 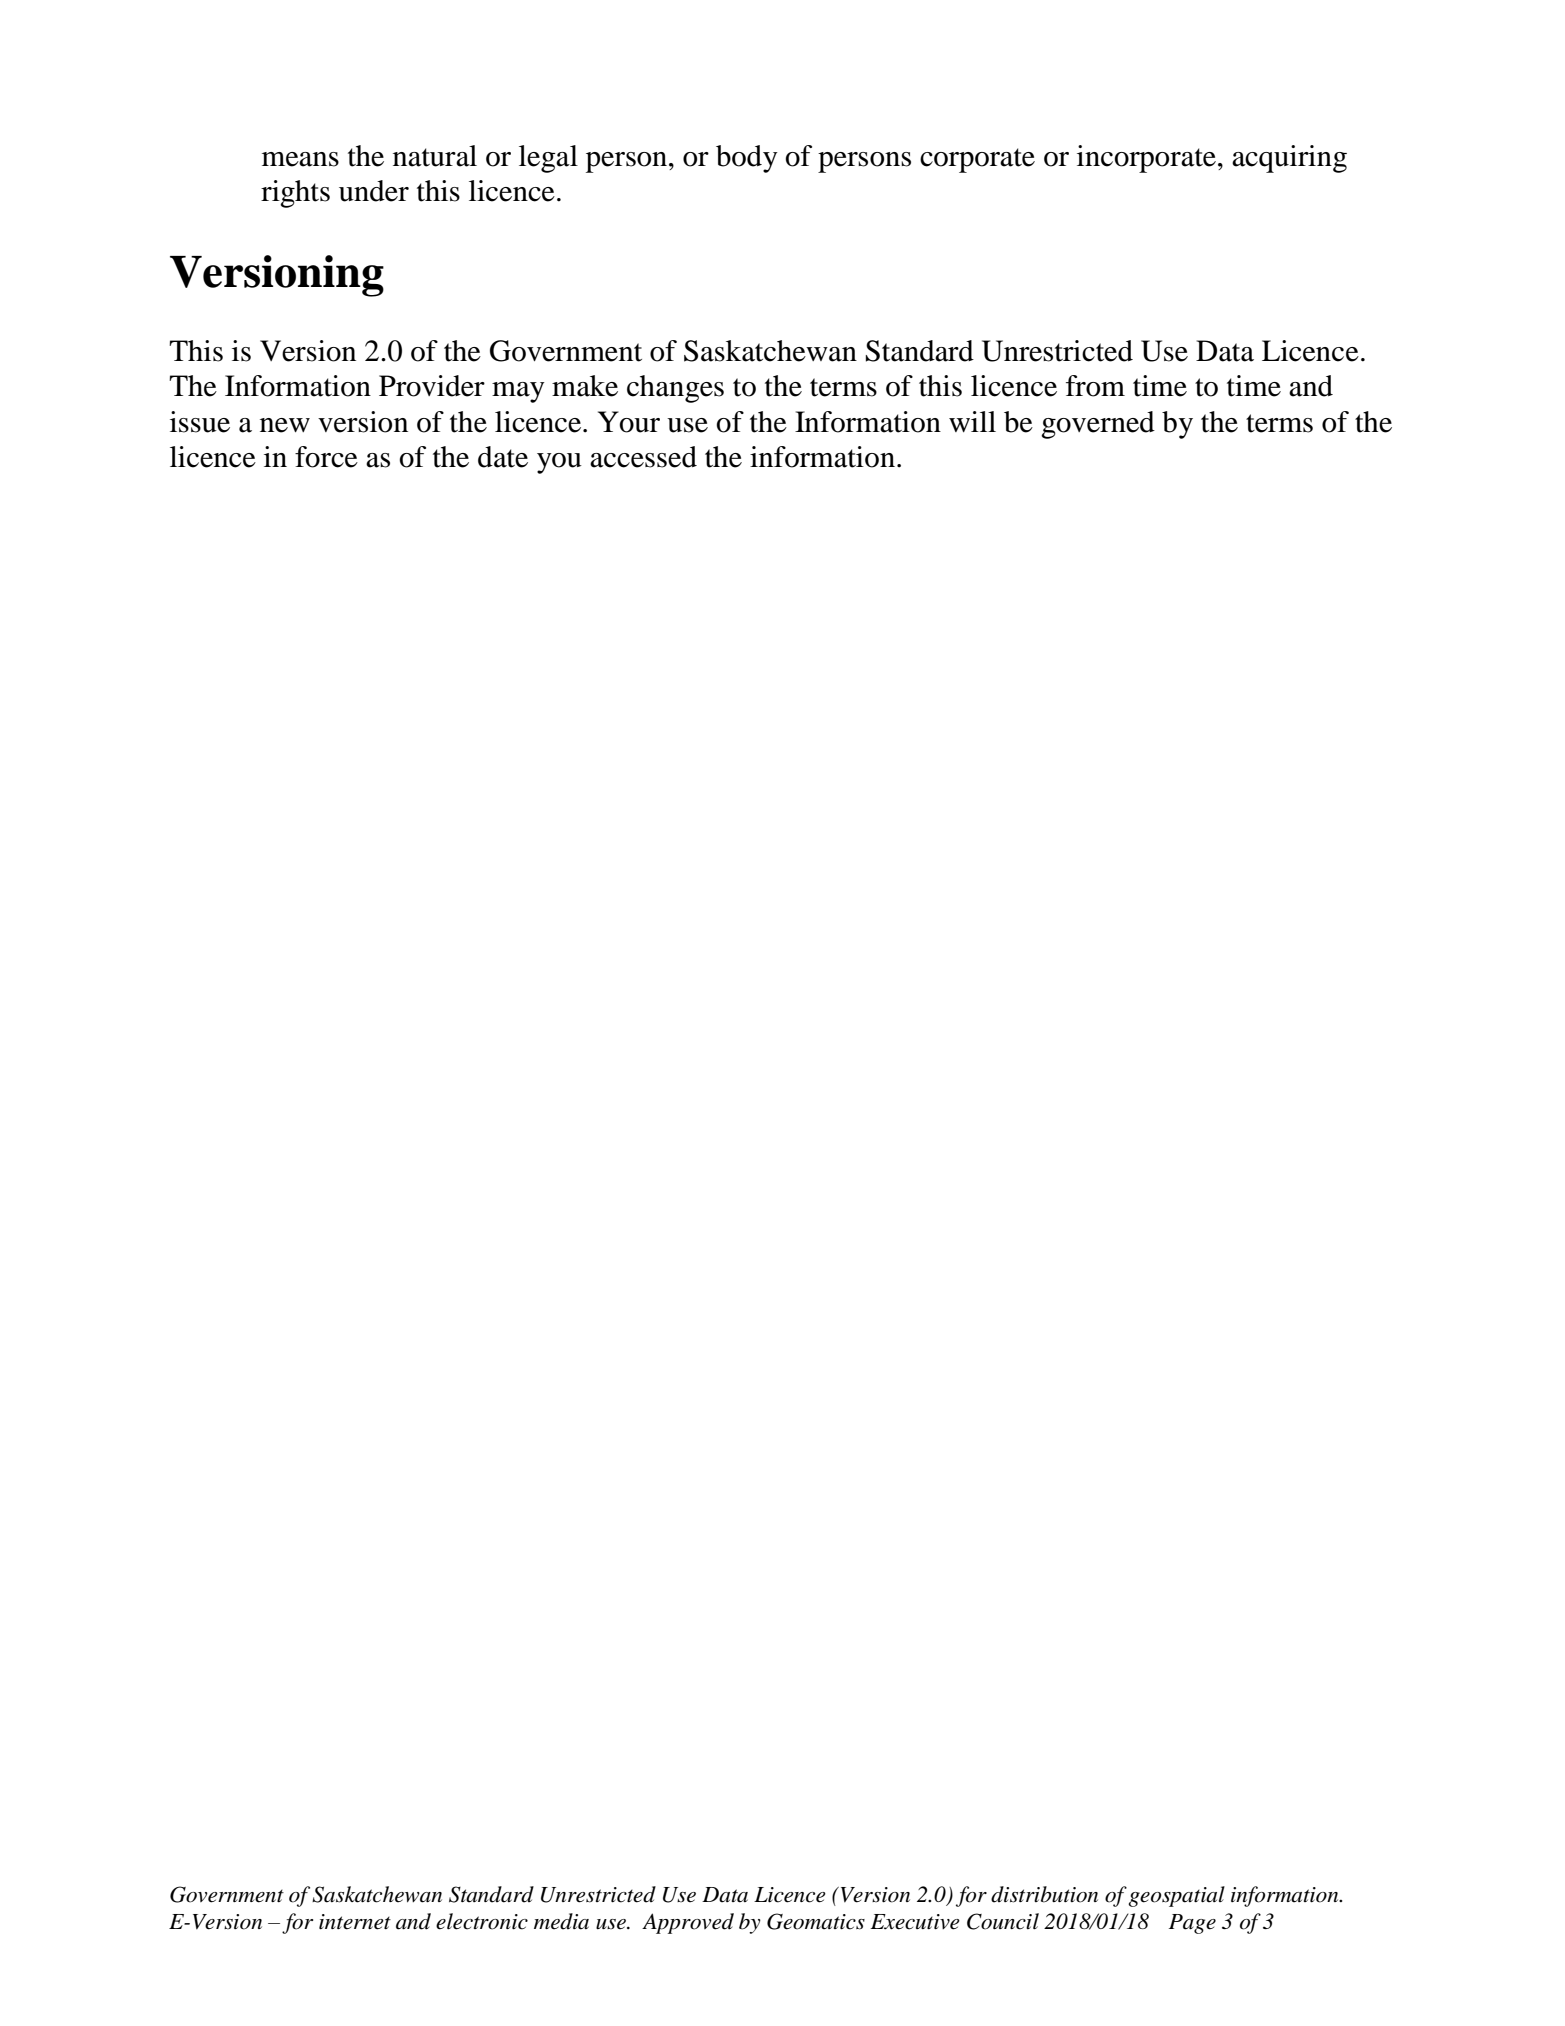 I want to click on electronic, so click(x=482, y=1921).
